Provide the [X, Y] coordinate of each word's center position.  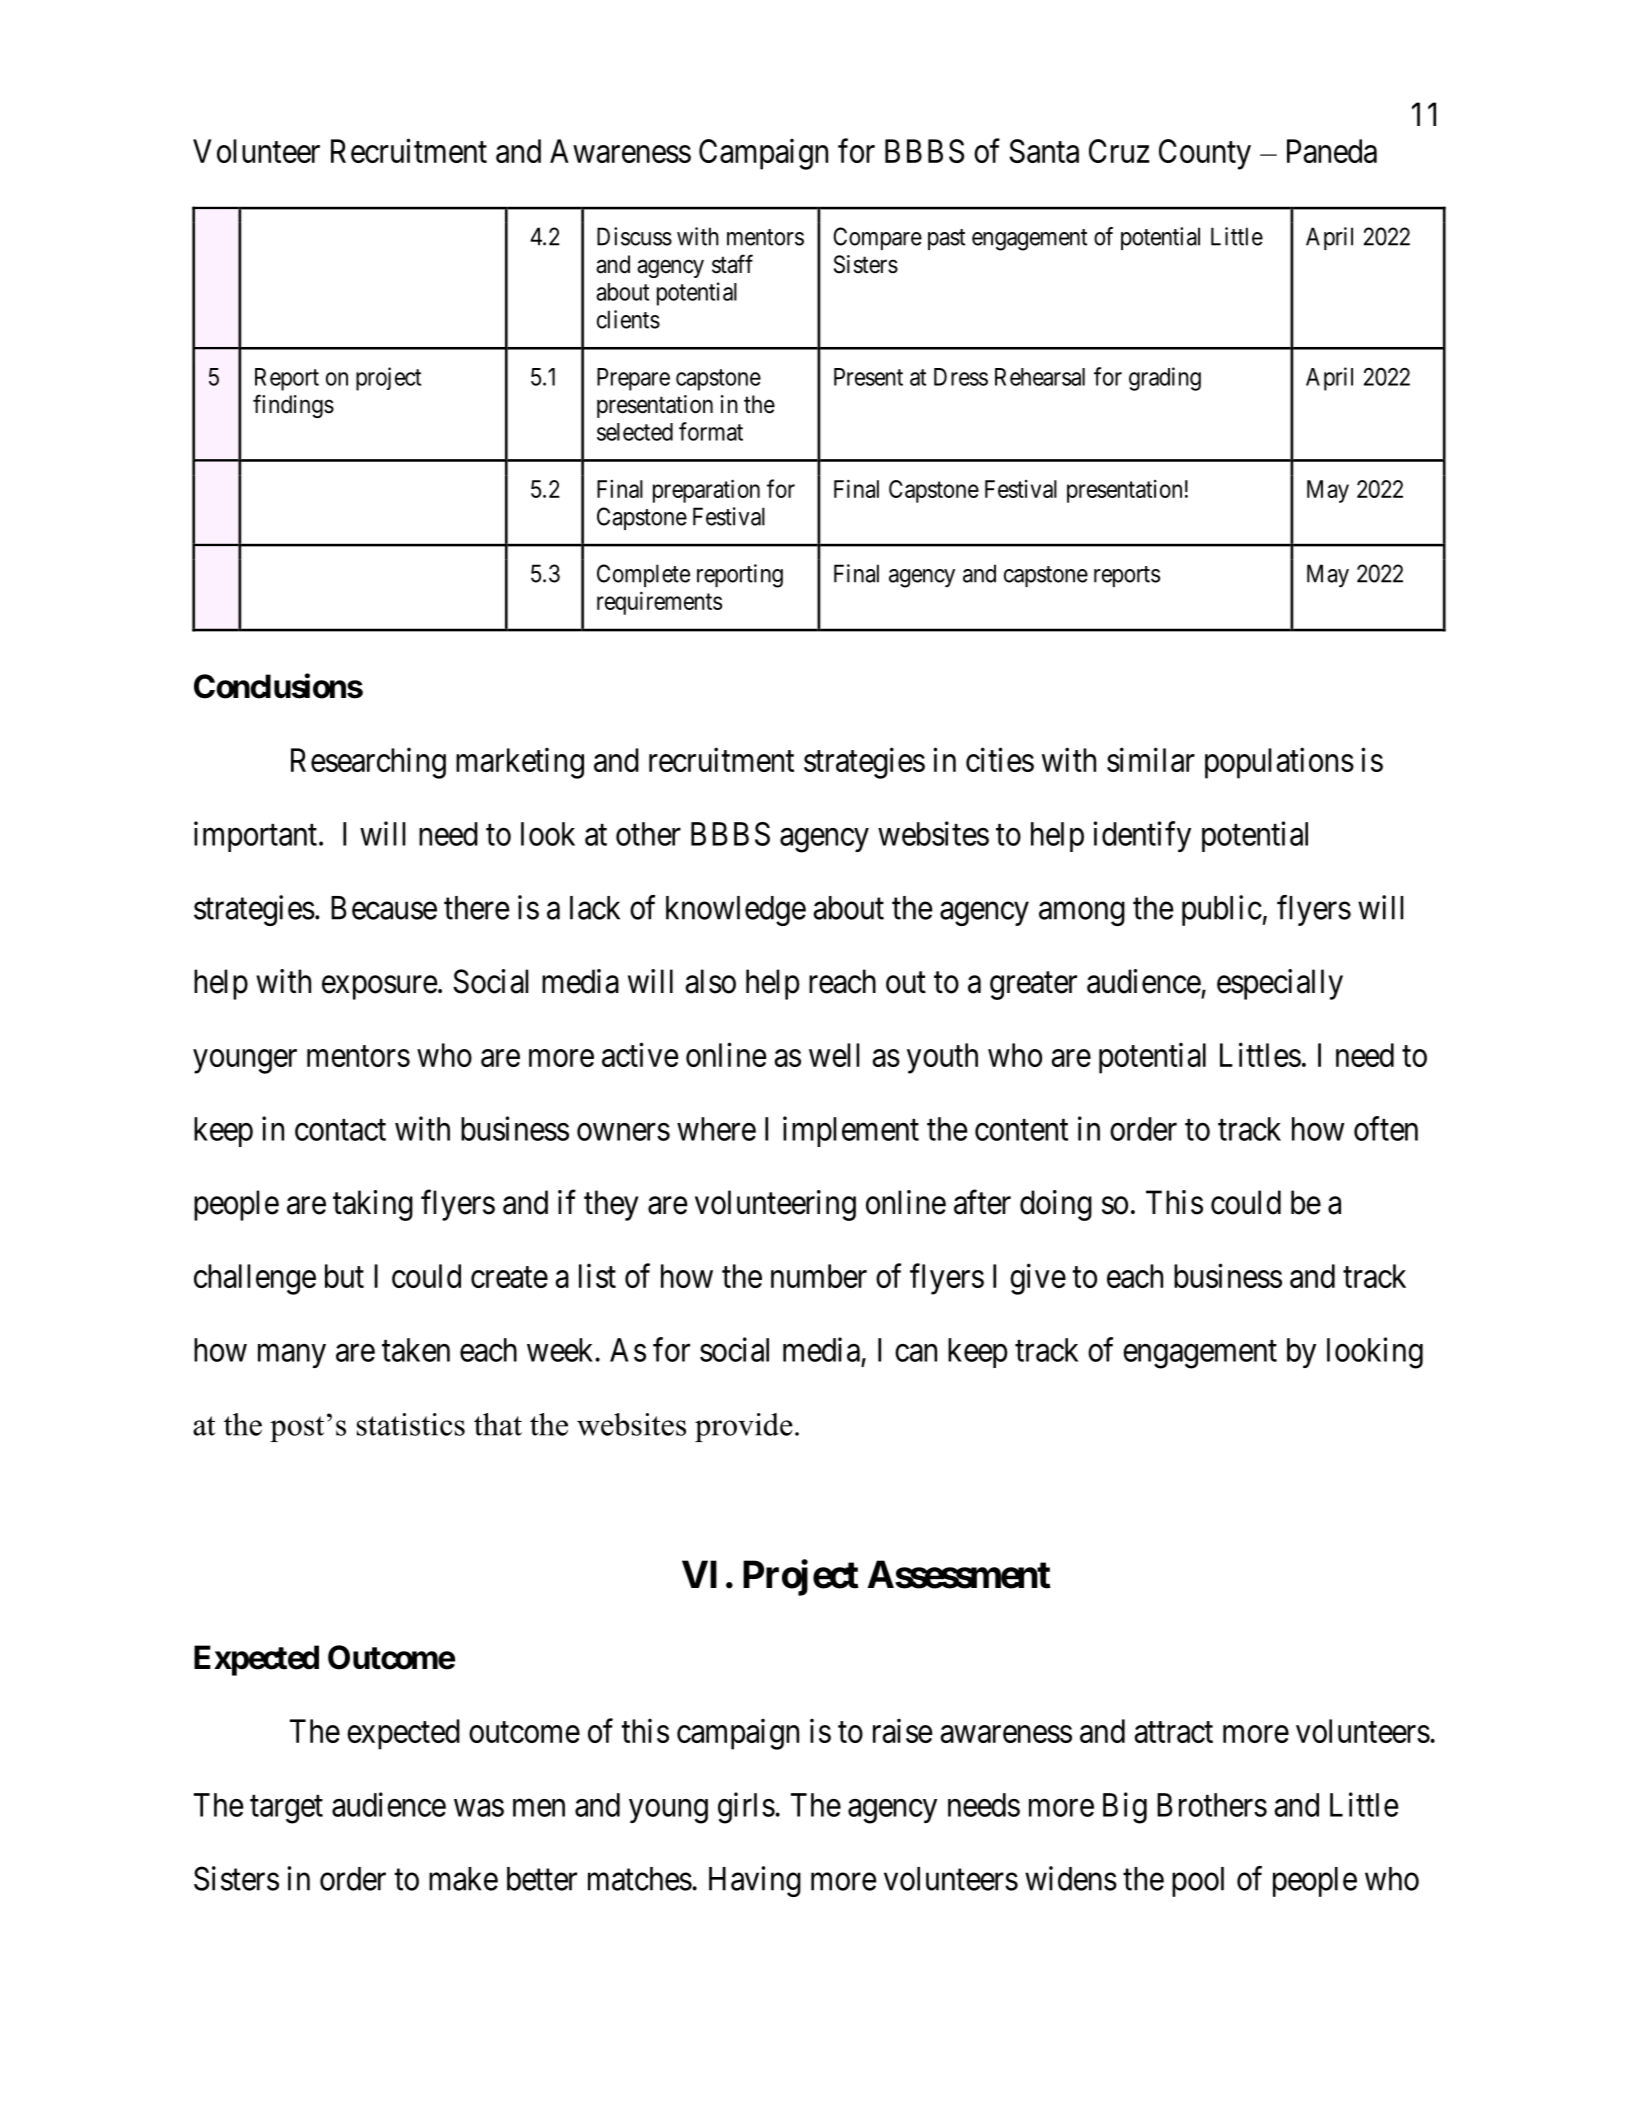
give [1038, 1279]
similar [1151, 759]
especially [1280, 984]
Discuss [634, 236]
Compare [877, 238]
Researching [368, 763]
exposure [380, 988]
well [834, 1055]
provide [744, 1427]
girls [746, 1808]
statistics [411, 1424]
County [1205, 154]
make [463, 1879]
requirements [659, 603]
